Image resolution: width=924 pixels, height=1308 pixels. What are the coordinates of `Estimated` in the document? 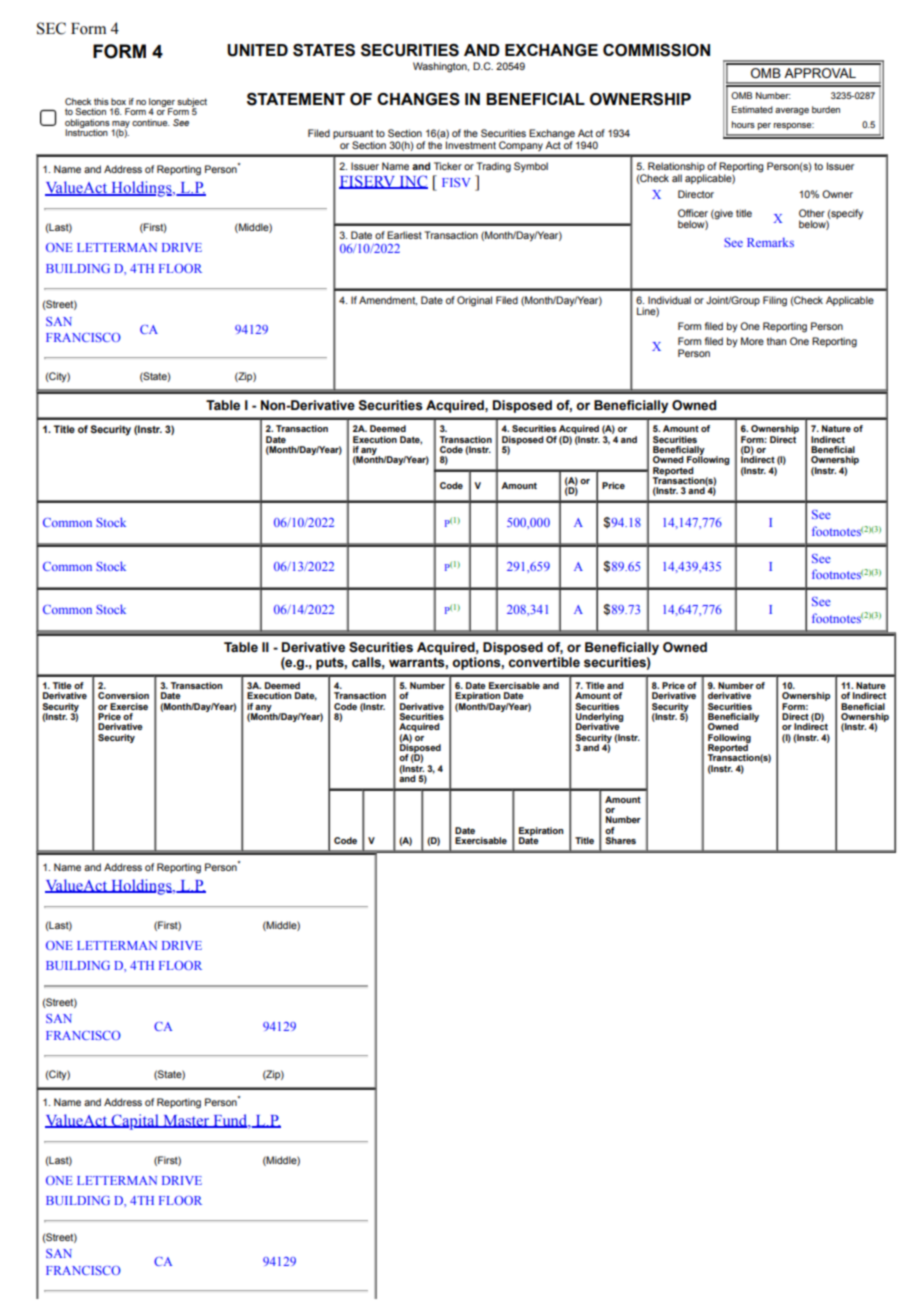 It's located at (752, 109).
